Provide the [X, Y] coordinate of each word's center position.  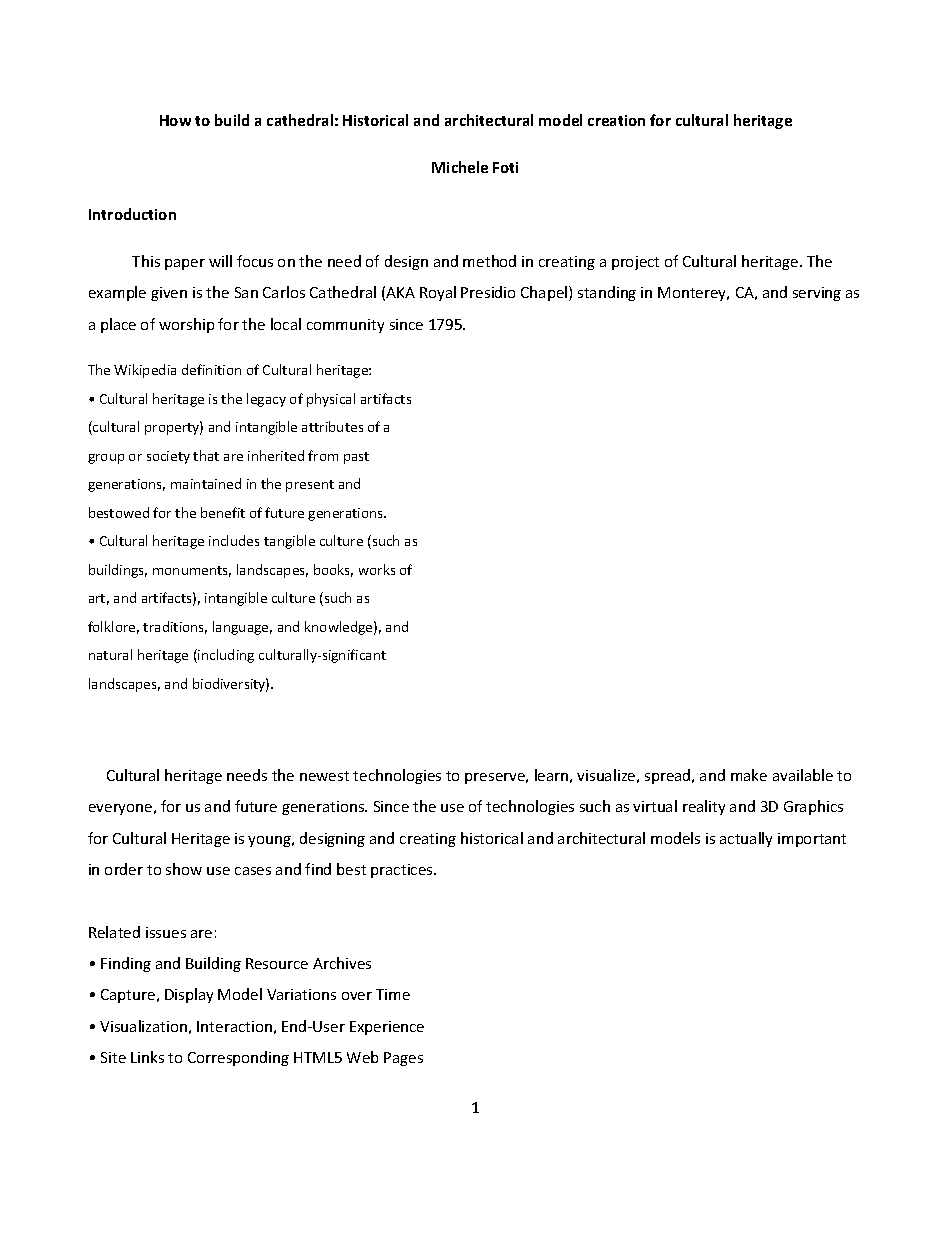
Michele [460, 167]
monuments [192, 571]
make [749, 775]
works [377, 569]
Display [189, 995]
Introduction [132, 214]
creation [616, 120]
